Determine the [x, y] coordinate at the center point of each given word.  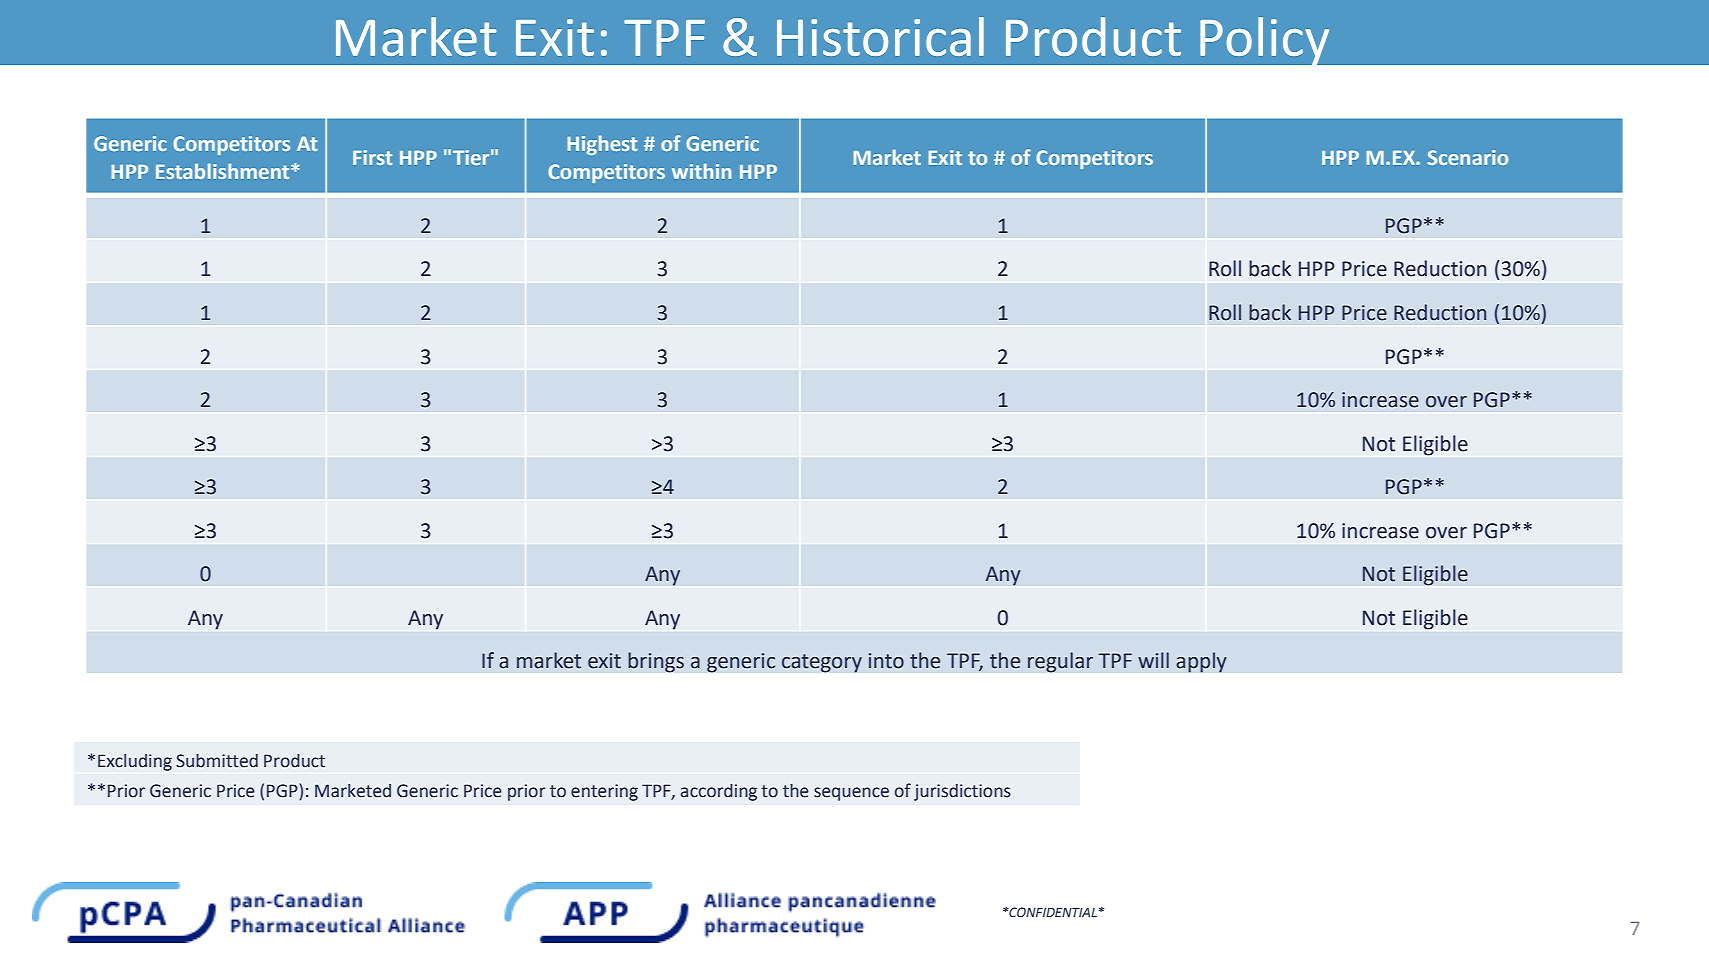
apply [1201, 662]
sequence [851, 794]
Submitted [217, 761]
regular [1060, 662]
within [701, 171]
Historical [880, 36]
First [372, 157]
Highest [602, 145]
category [822, 663]
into [886, 661]
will [1153, 660]
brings [656, 662]
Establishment [224, 171]
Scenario [1468, 157]
